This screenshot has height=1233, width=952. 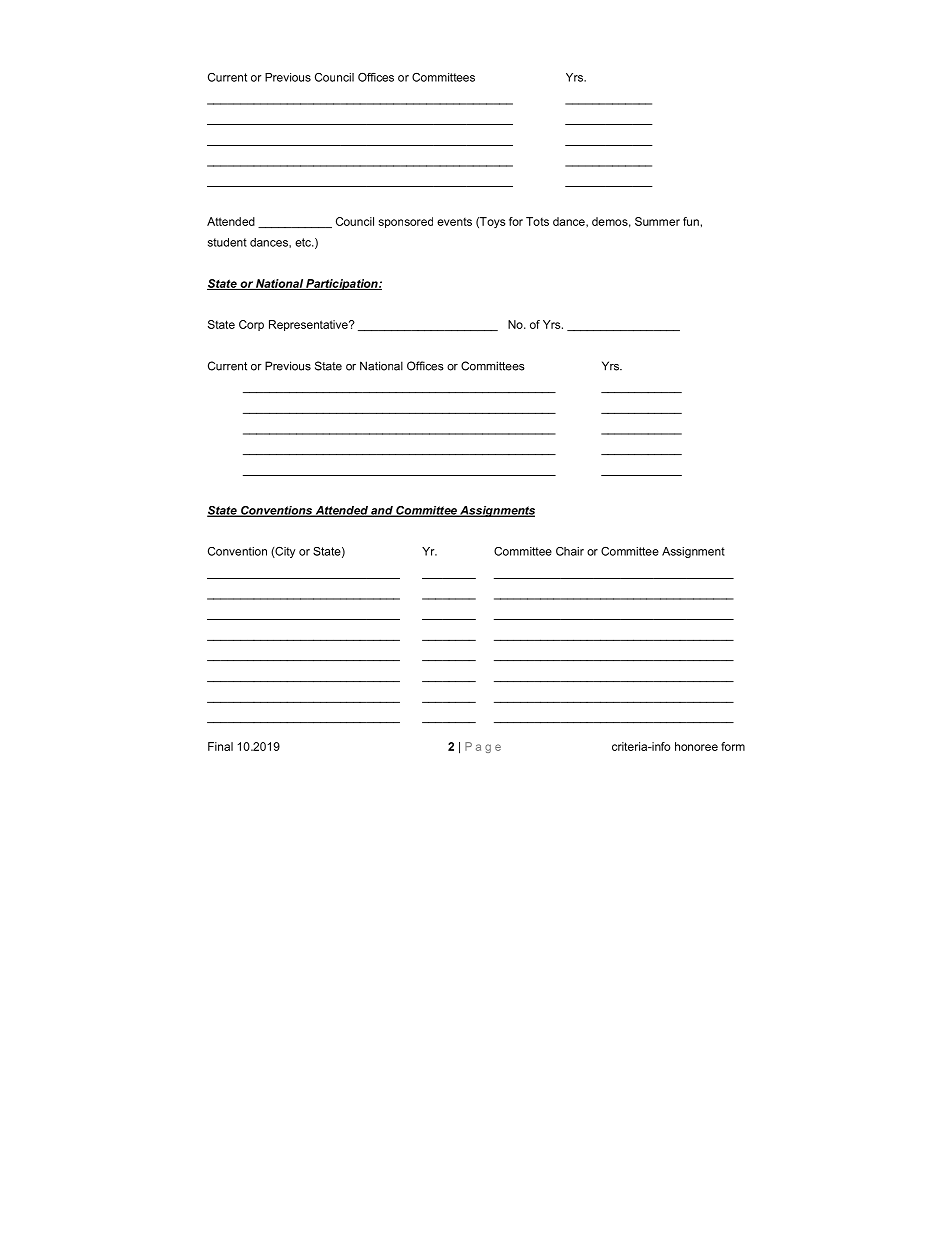 I want to click on fun, so click(x=691, y=221).
